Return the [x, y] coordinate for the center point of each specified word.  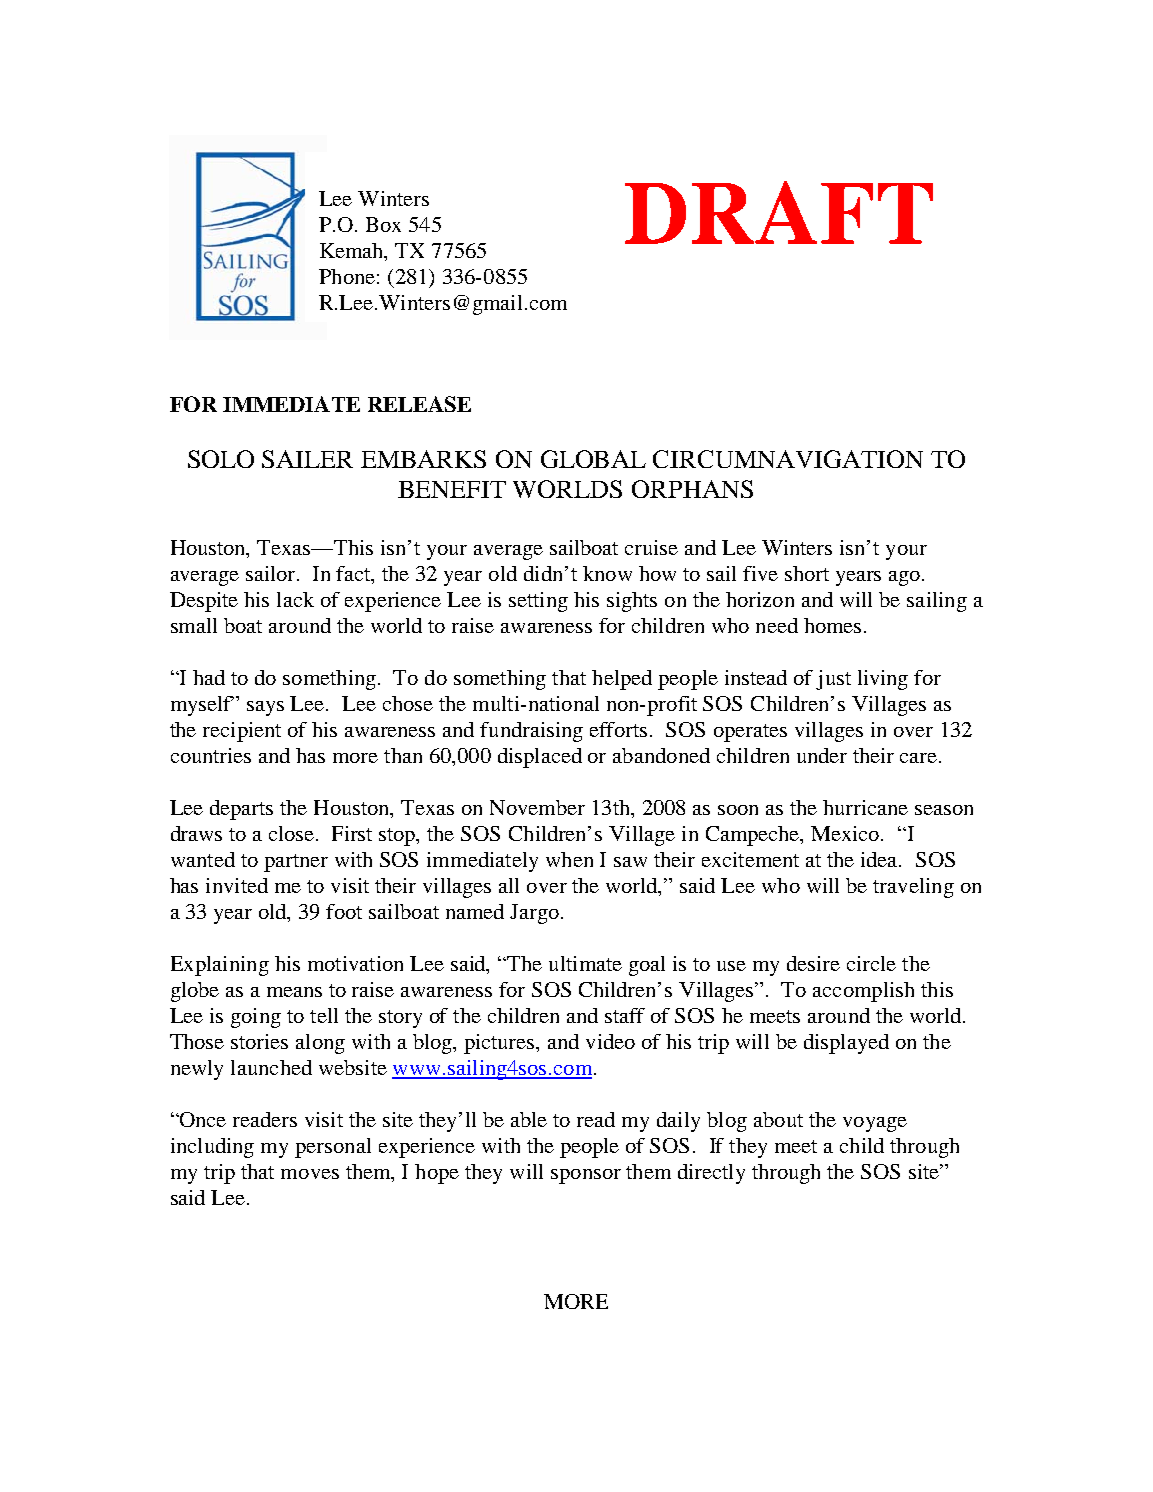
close [293, 833]
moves [310, 1174]
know [607, 573]
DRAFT [779, 212]
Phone [347, 276]
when [569, 859]
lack [295, 599]
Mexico [846, 833]
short [807, 573]
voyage [875, 1124]
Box [383, 224]
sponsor [586, 1176]
